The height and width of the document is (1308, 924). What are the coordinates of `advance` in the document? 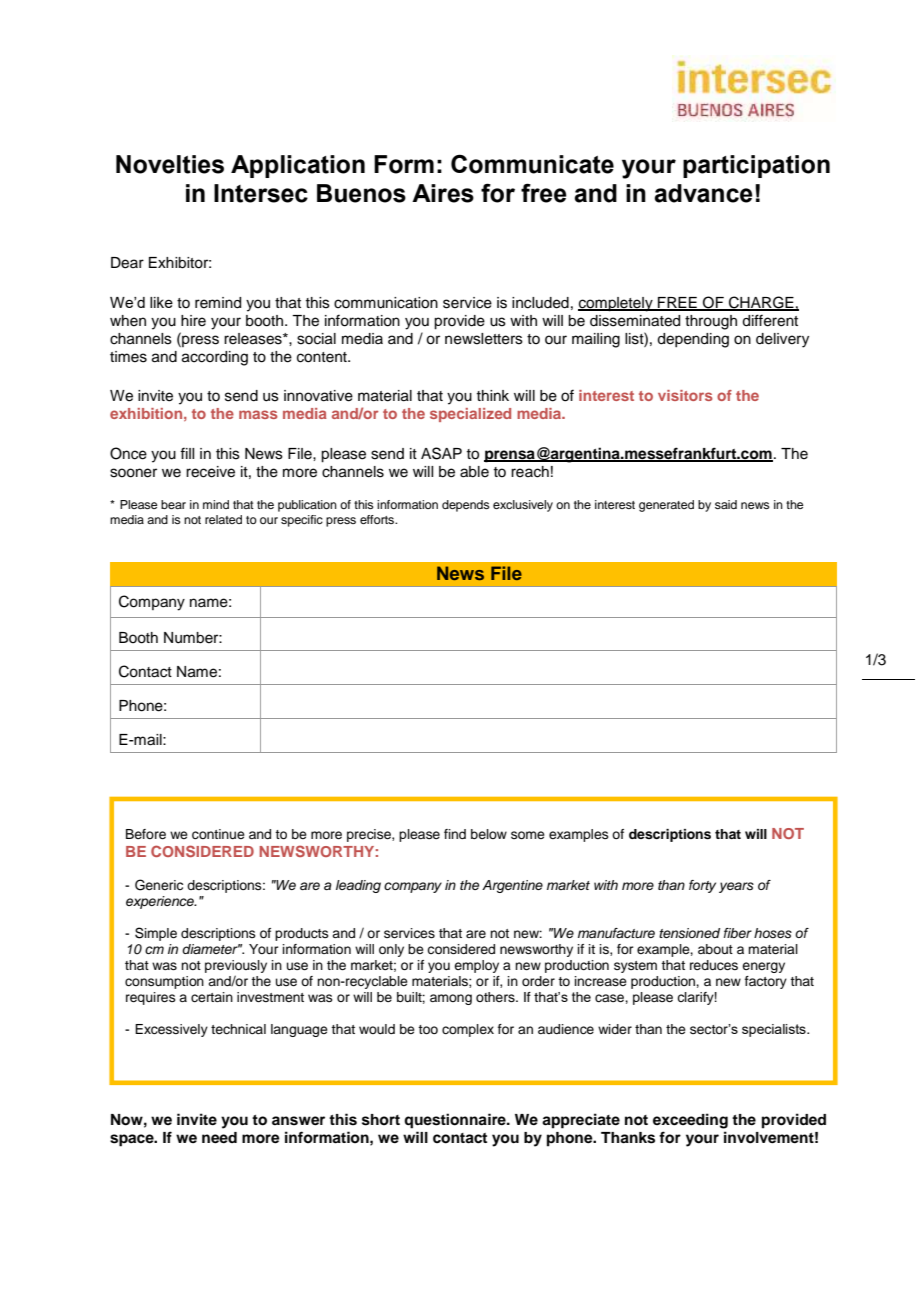 It's located at (703, 193).
